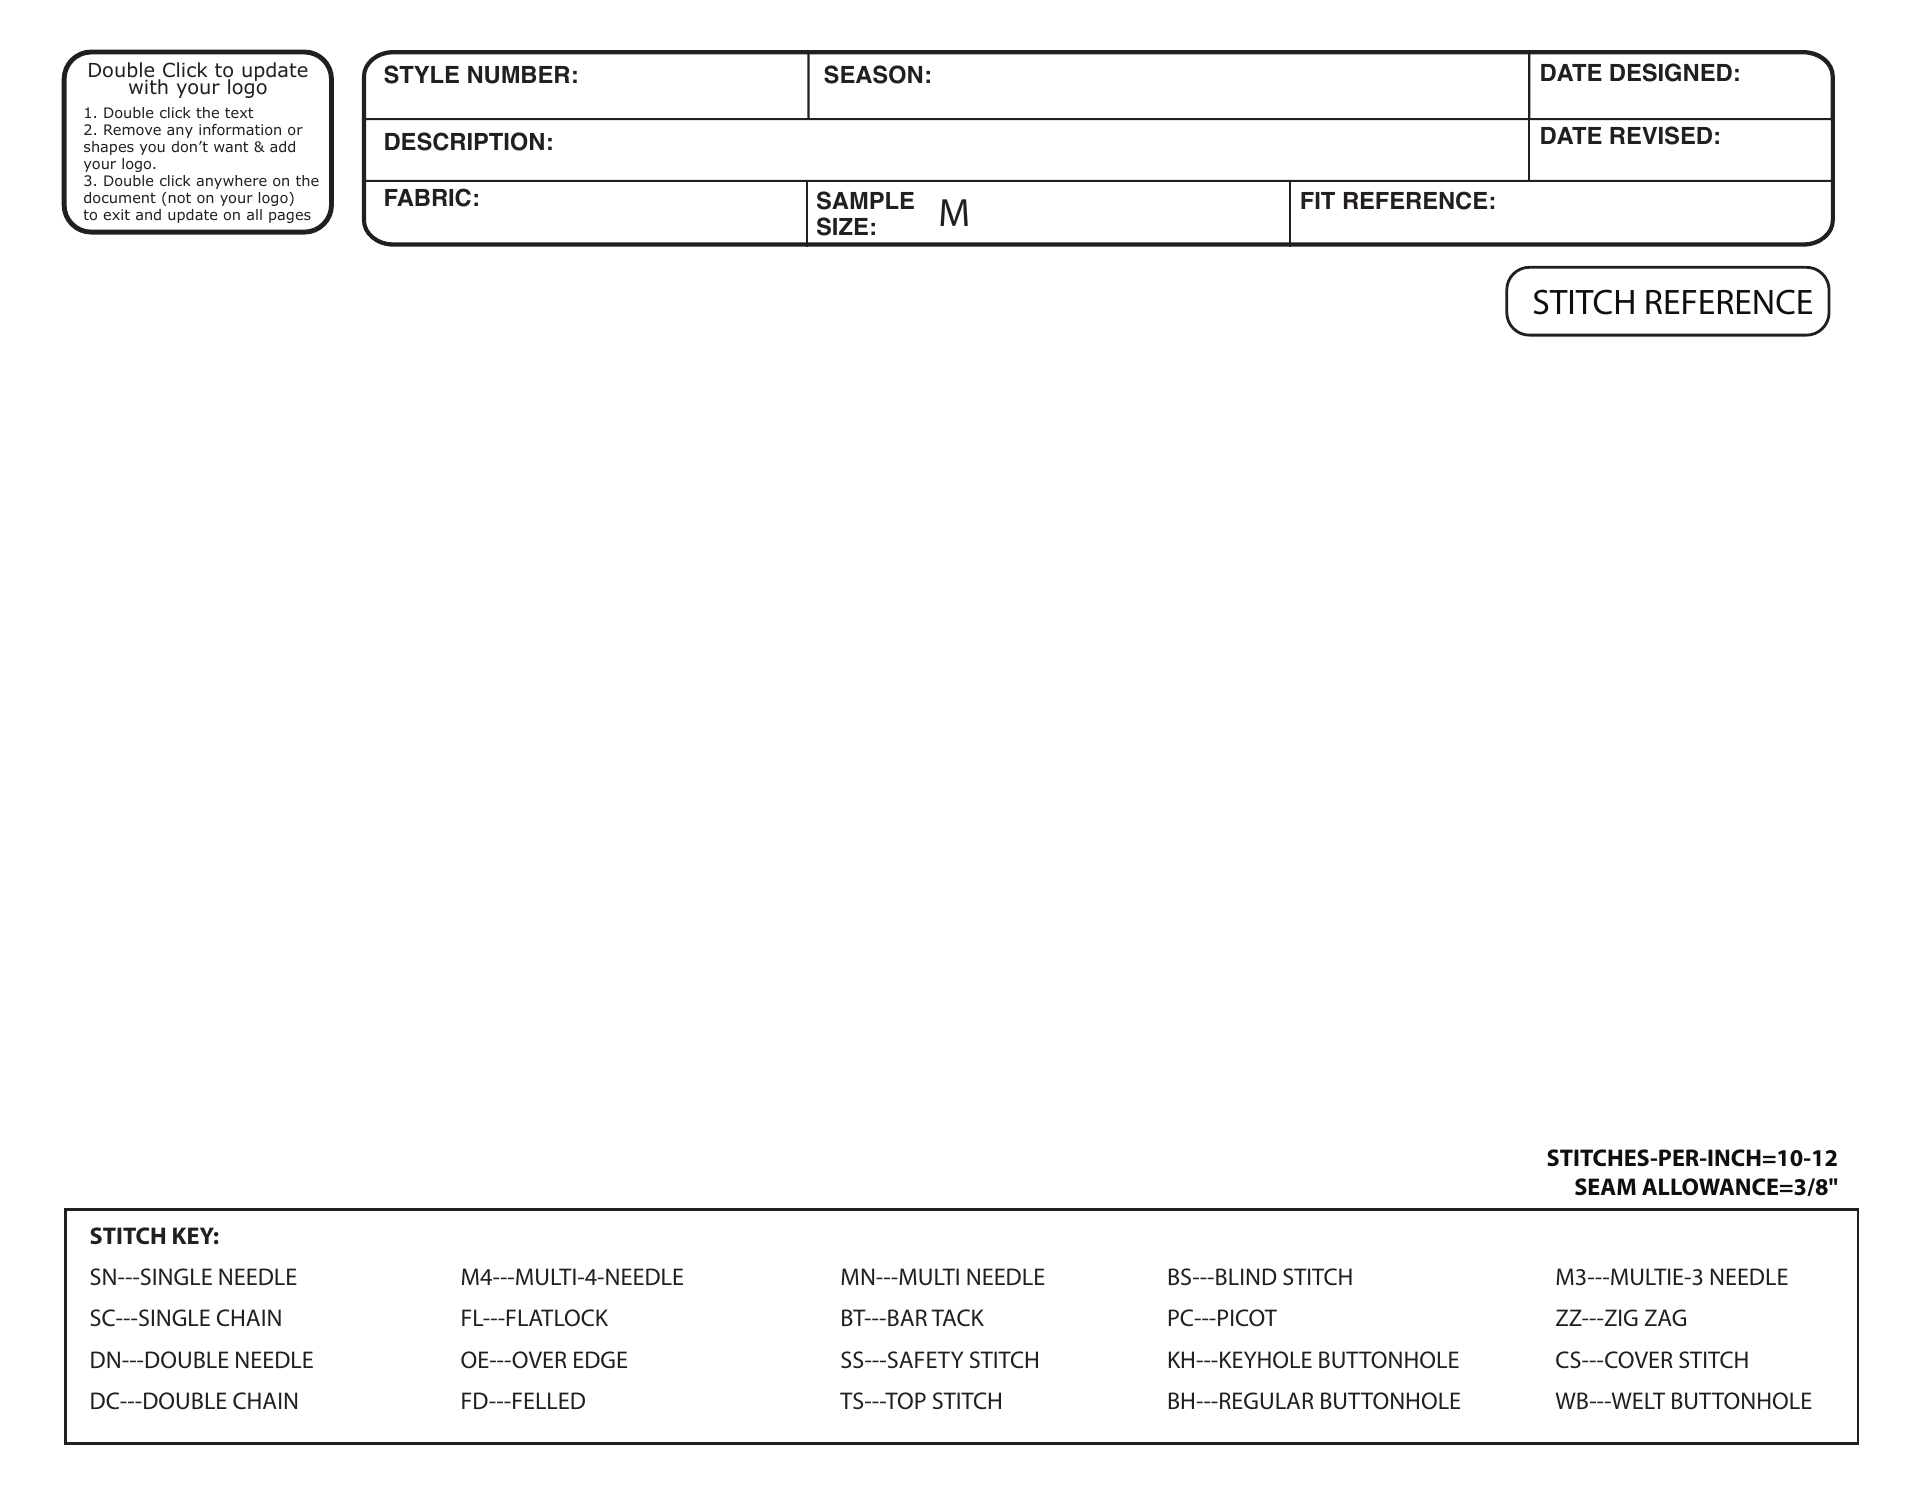 This page has height=1485, width=1922. Describe the element at coordinates (1605, 1186) in the page. I see `SEAM` at that location.
